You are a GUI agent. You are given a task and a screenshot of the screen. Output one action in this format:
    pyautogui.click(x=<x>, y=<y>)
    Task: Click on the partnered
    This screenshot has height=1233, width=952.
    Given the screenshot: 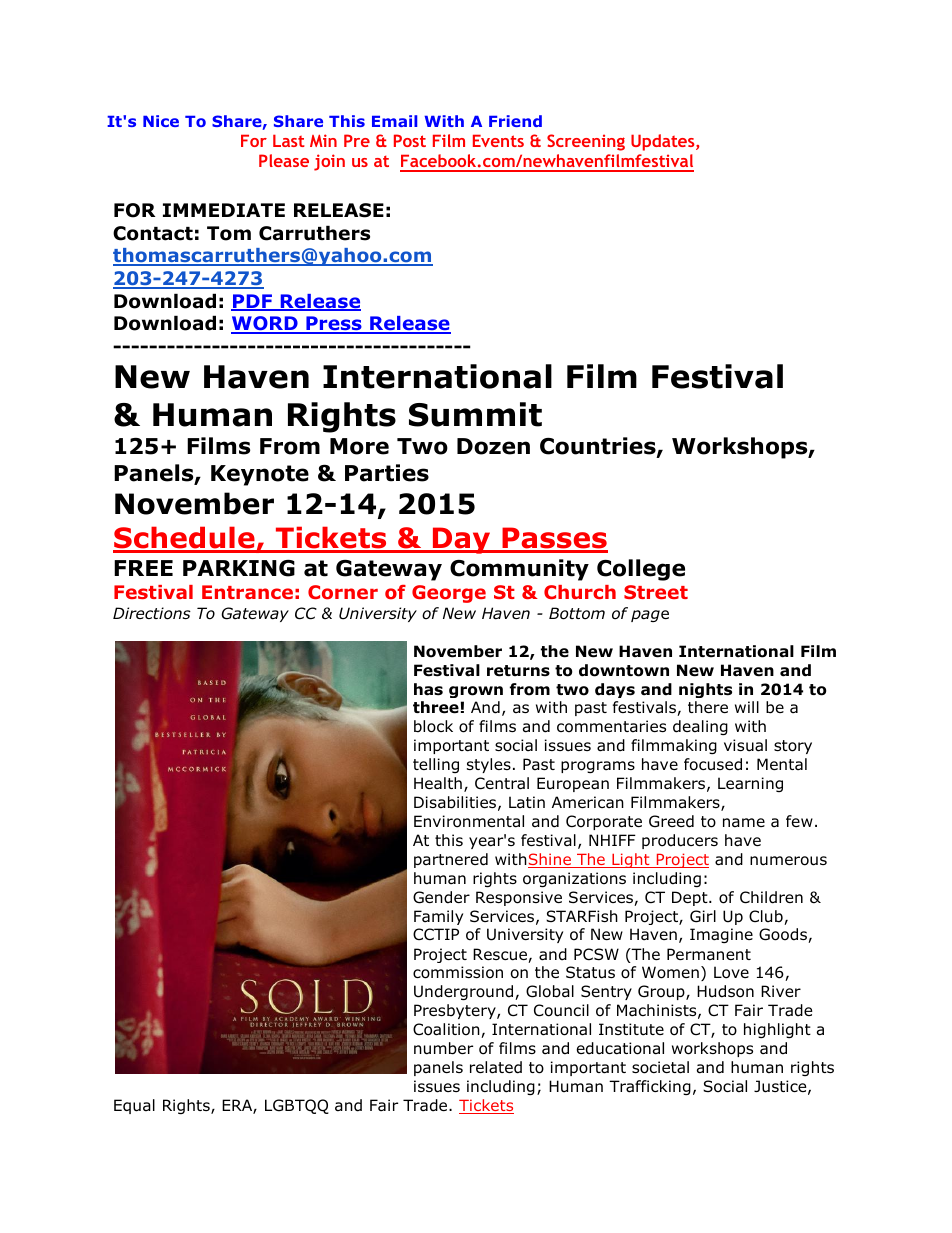 What is the action you would take?
    pyautogui.click(x=451, y=860)
